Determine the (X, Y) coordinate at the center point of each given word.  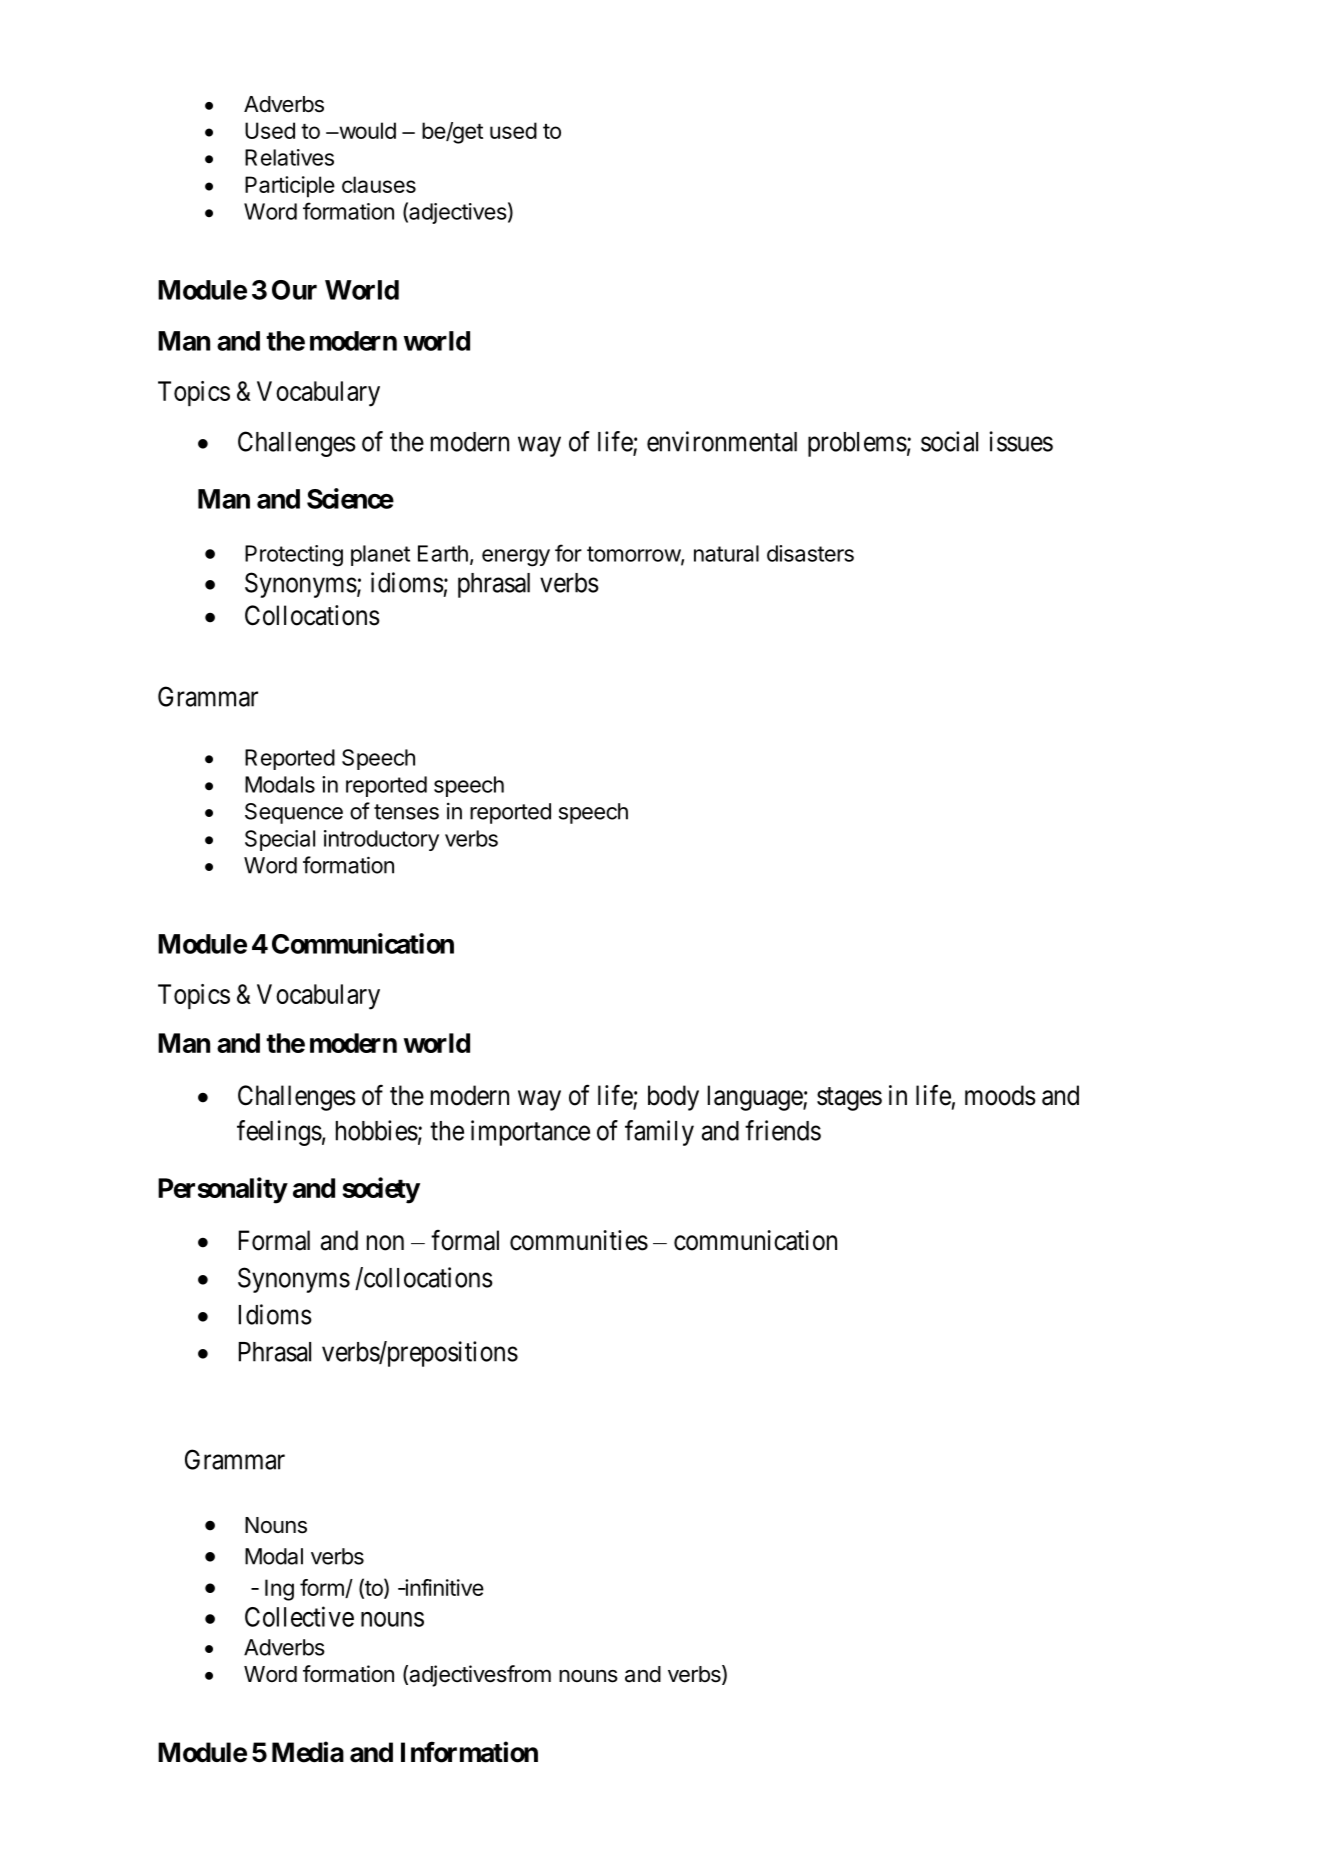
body (673, 1098)
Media (308, 1752)
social (949, 441)
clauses (379, 184)
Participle (290, 187)
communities (579, 1240)
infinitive (443, 1587)
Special (280, 840)
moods (1000, 1095)
